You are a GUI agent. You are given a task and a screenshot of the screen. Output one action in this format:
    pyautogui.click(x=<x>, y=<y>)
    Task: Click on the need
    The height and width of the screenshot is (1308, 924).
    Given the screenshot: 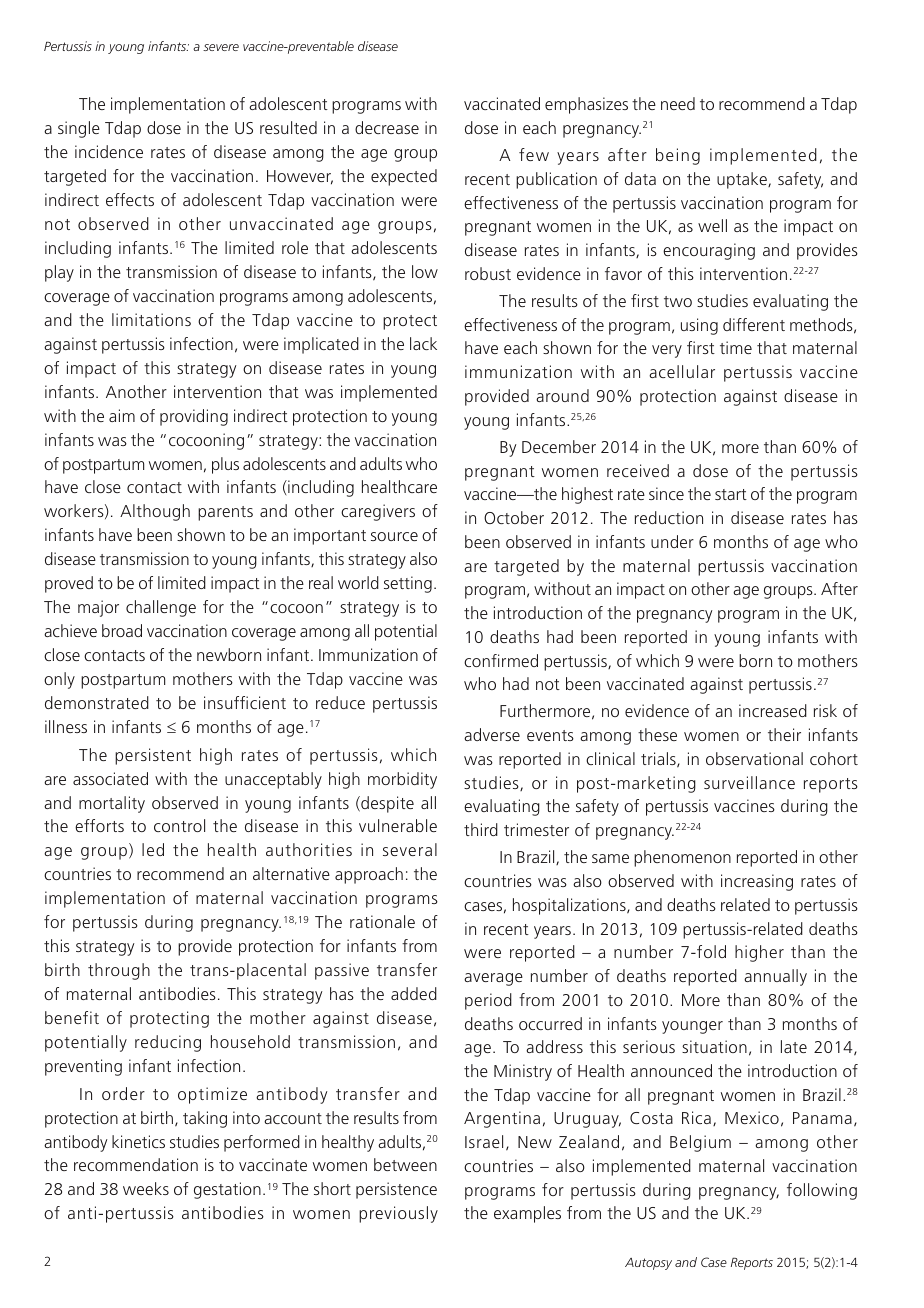 What is the action you would take?
    pyautogui.click(x=678, y=103)
